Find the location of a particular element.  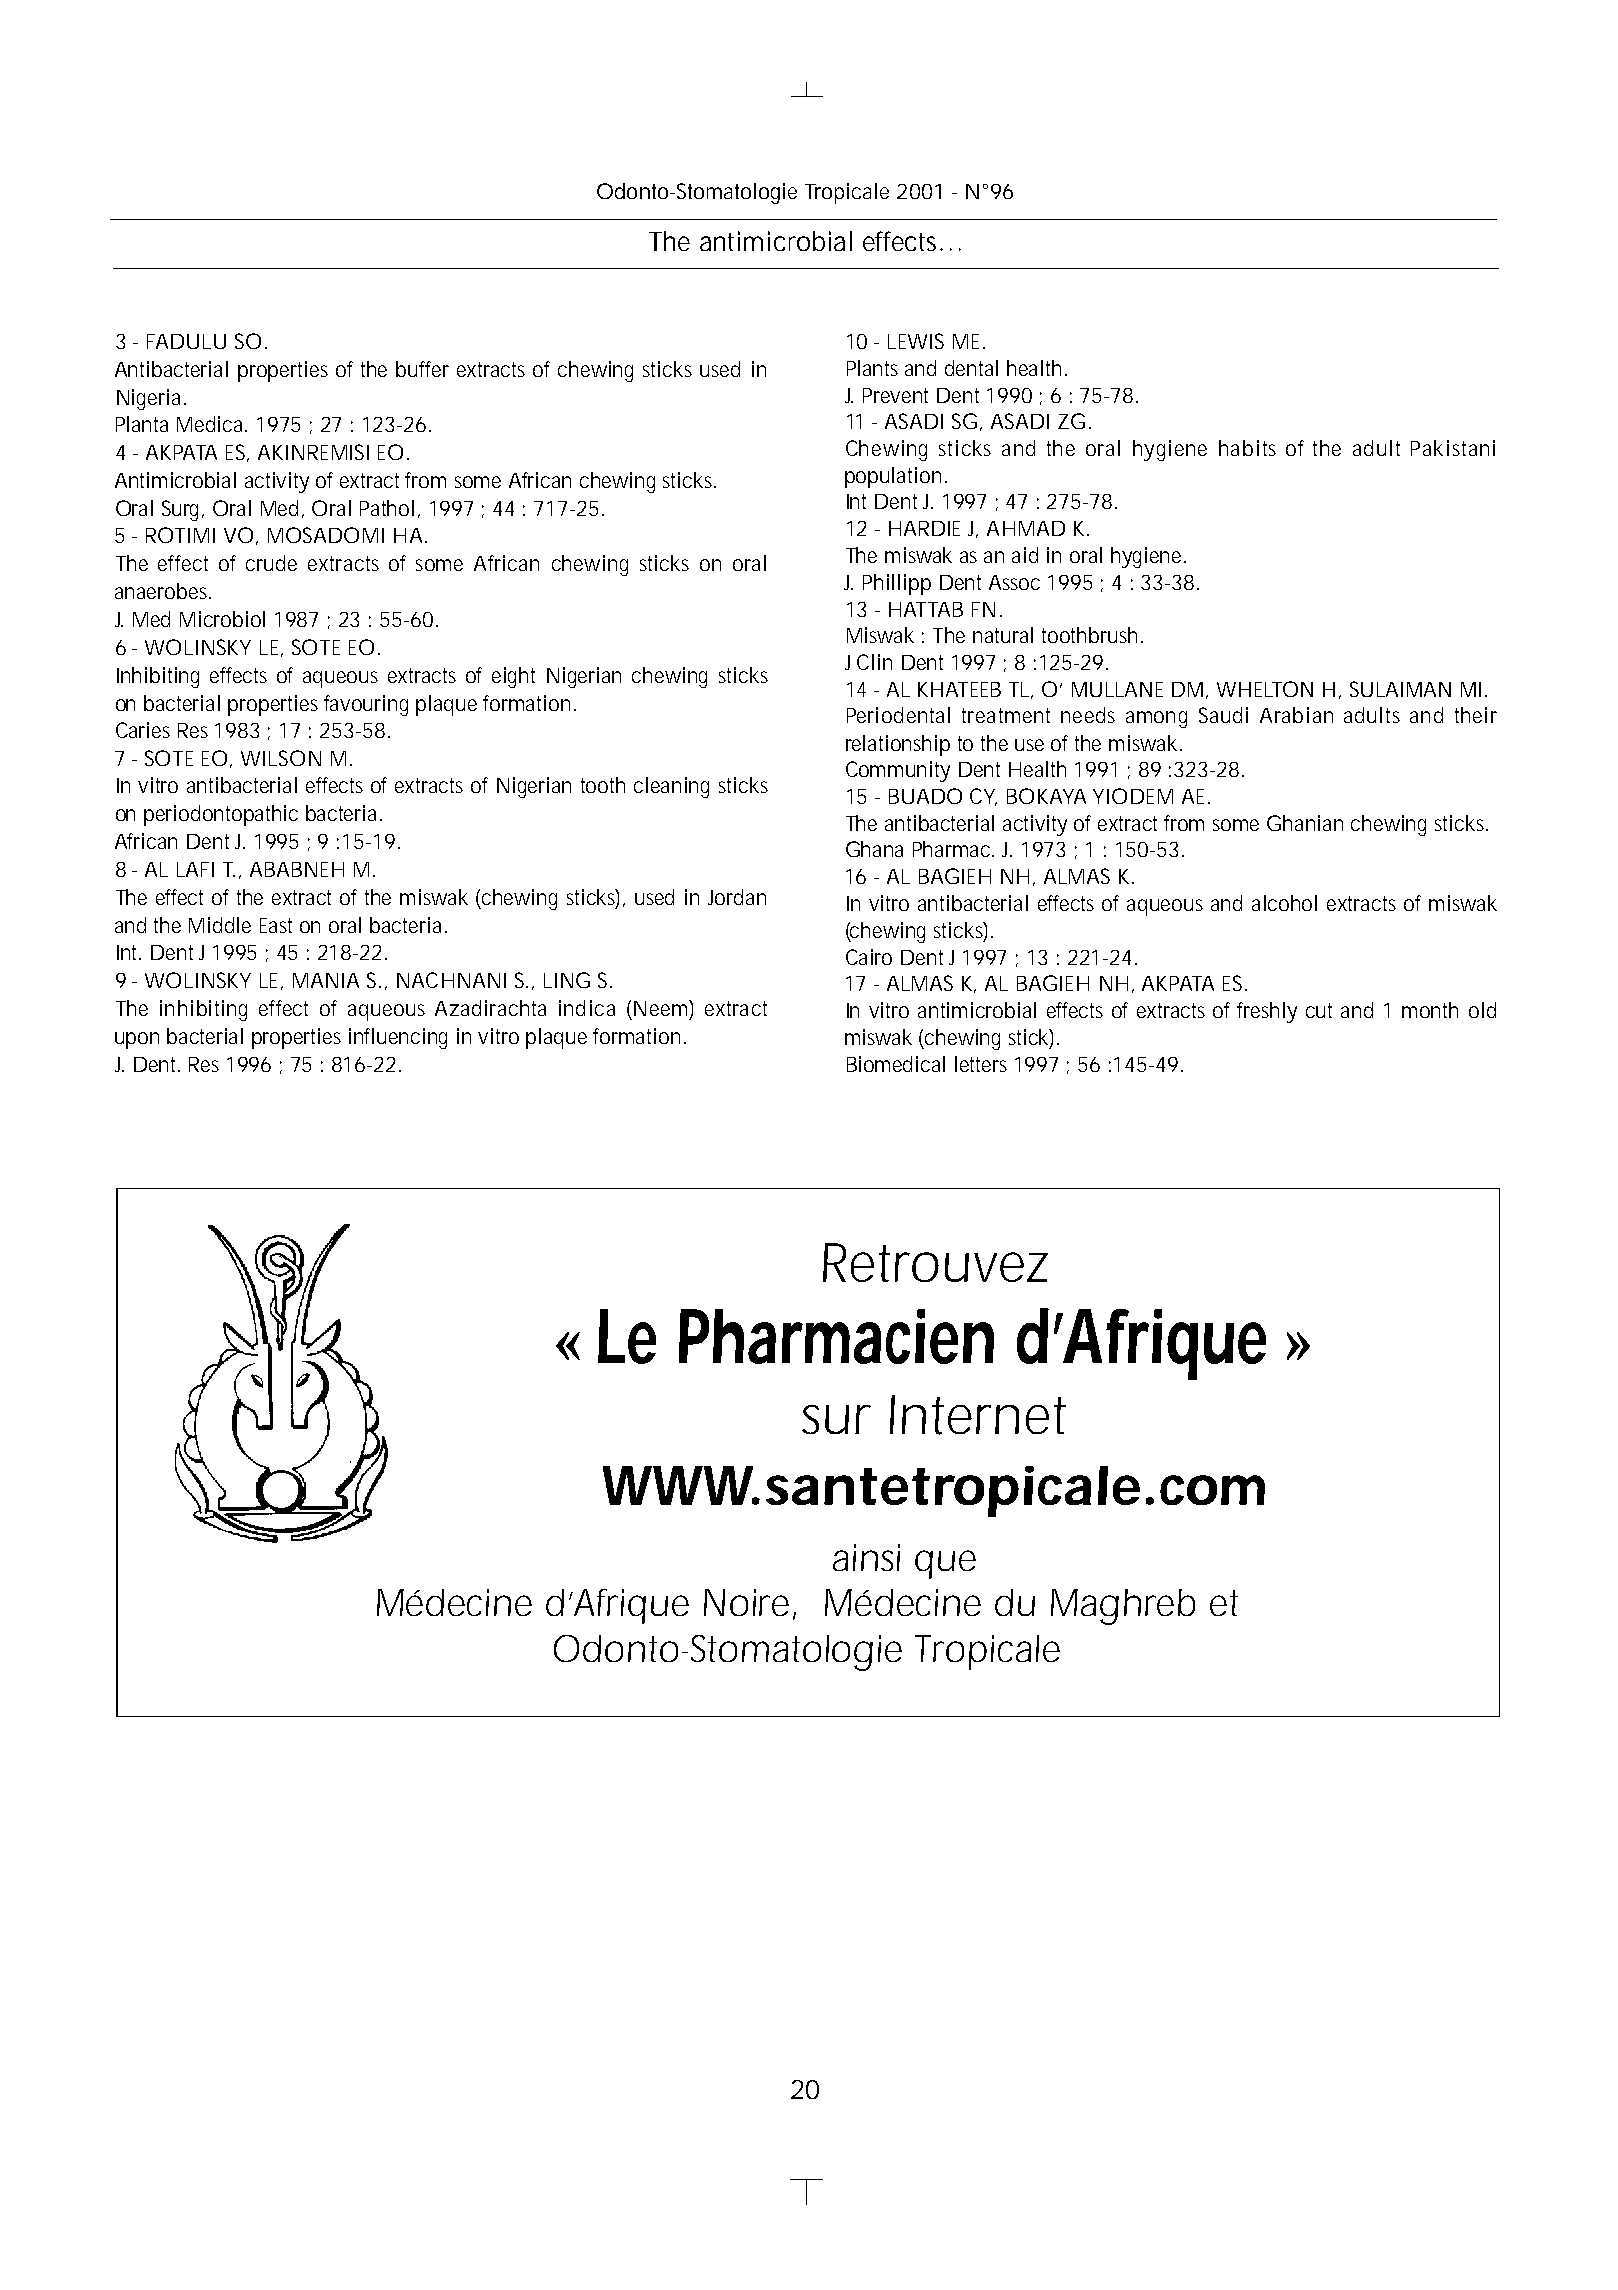

Noire is located at coordinates (750, 1604).
